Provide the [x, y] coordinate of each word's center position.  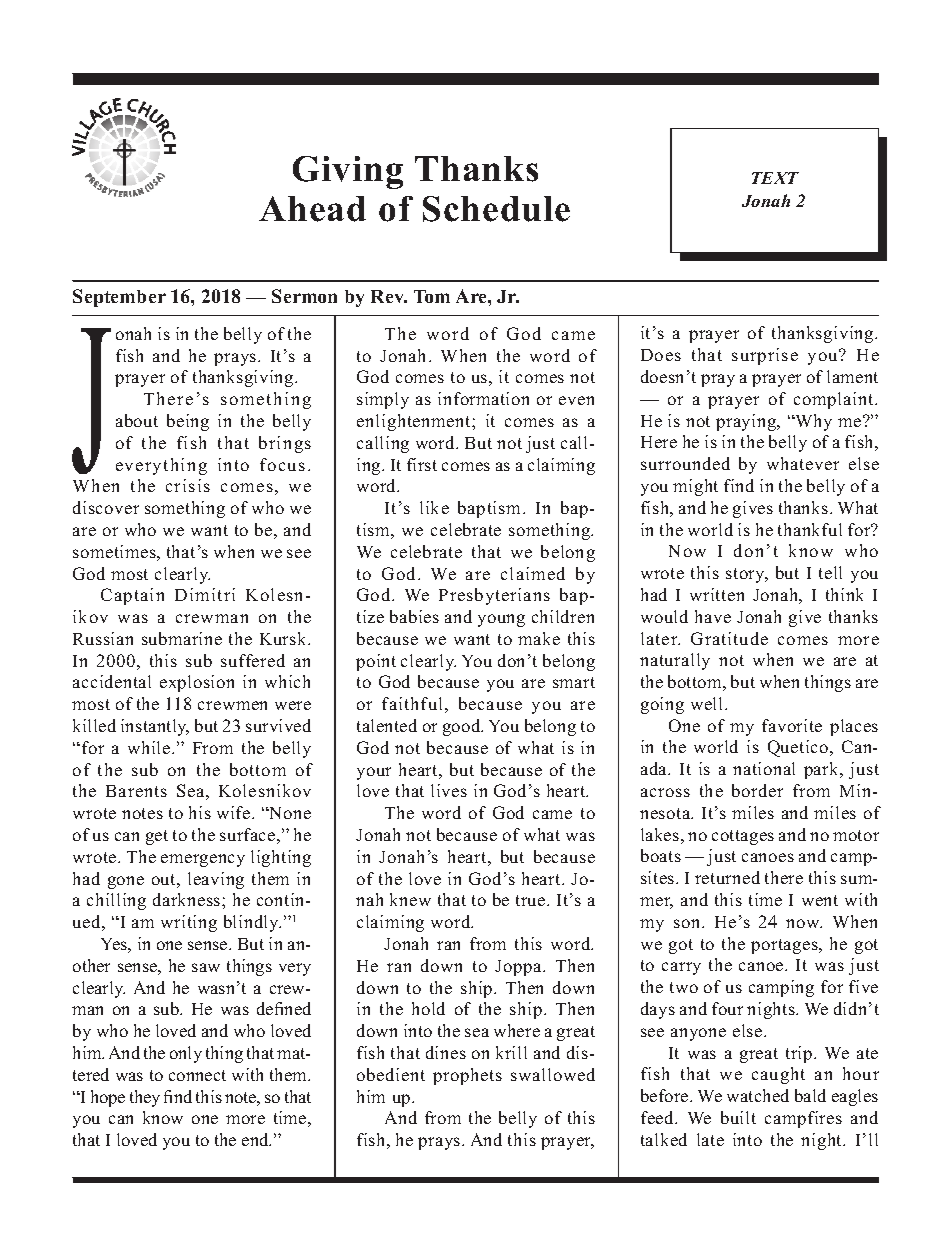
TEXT [775, 178]
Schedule [496, 209]
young [501, 620]
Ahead [312, 209]
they [145, 1098]
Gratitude [729, 638]
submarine [182, 638]
